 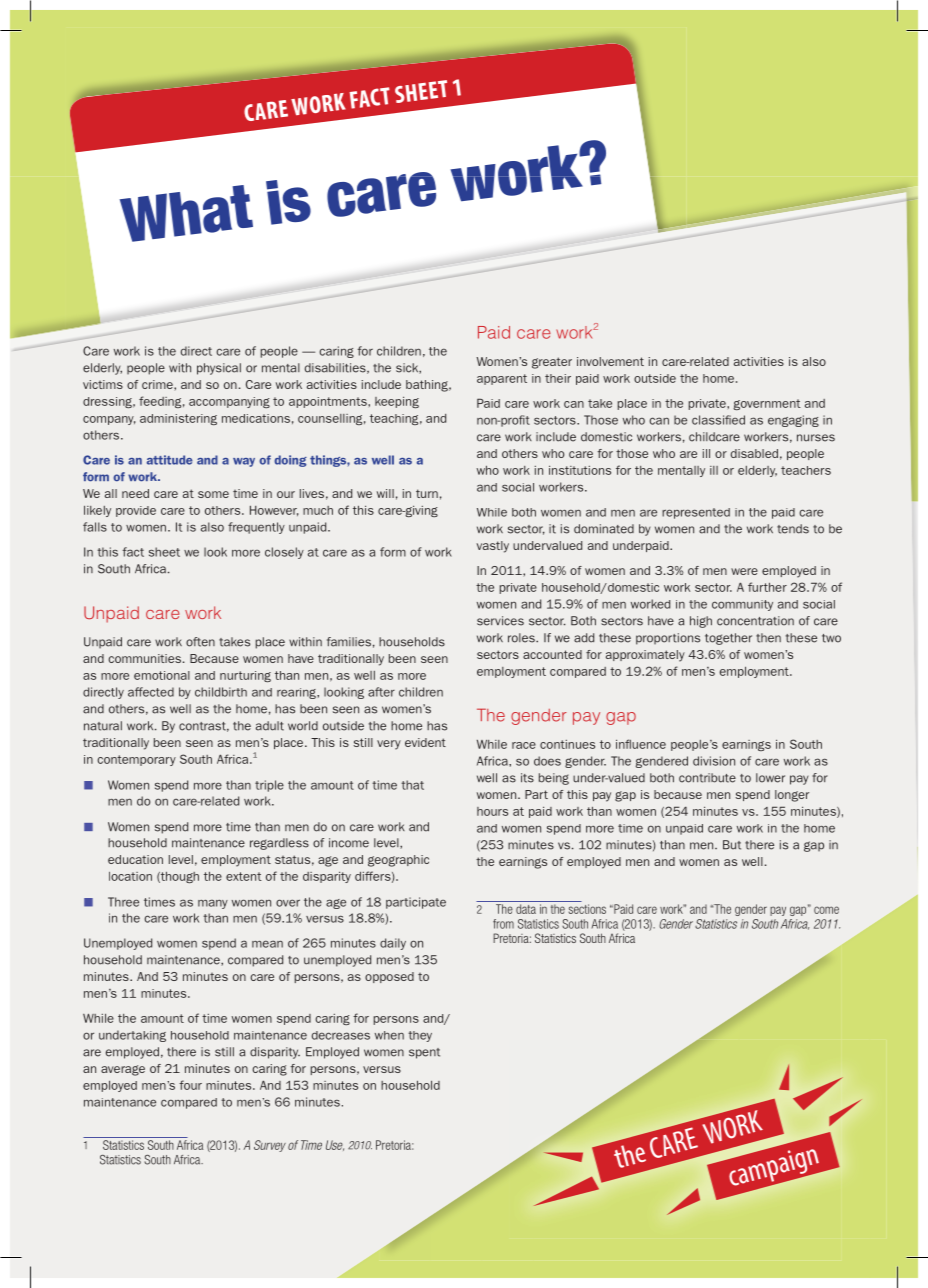 What do you see at coordinates (424, 1053) in the page?
I see `spent` at bounding box center [424, 1053].
